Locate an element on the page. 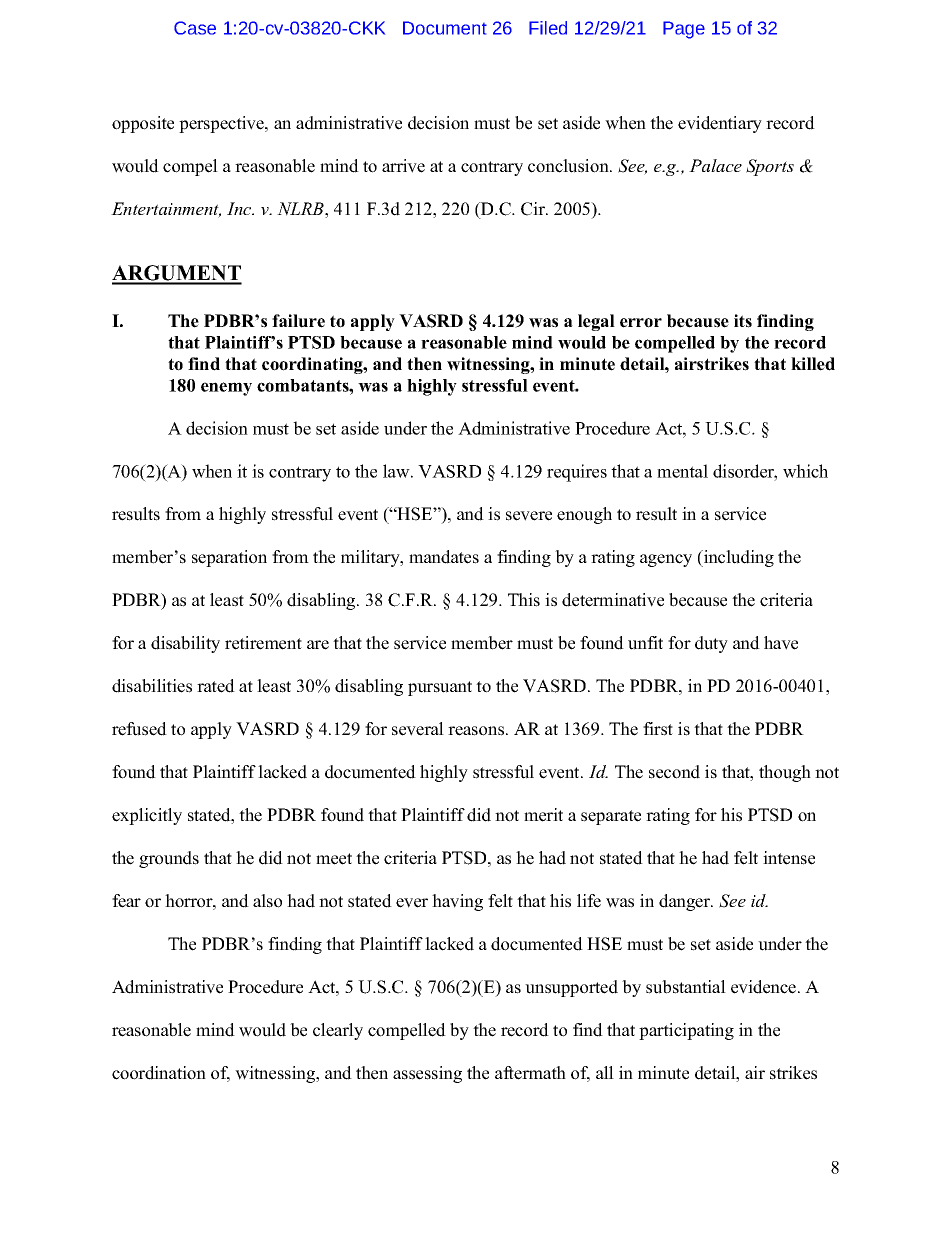 This page has width=952, height=1233. enemy is located at coordinates (226, 389).
